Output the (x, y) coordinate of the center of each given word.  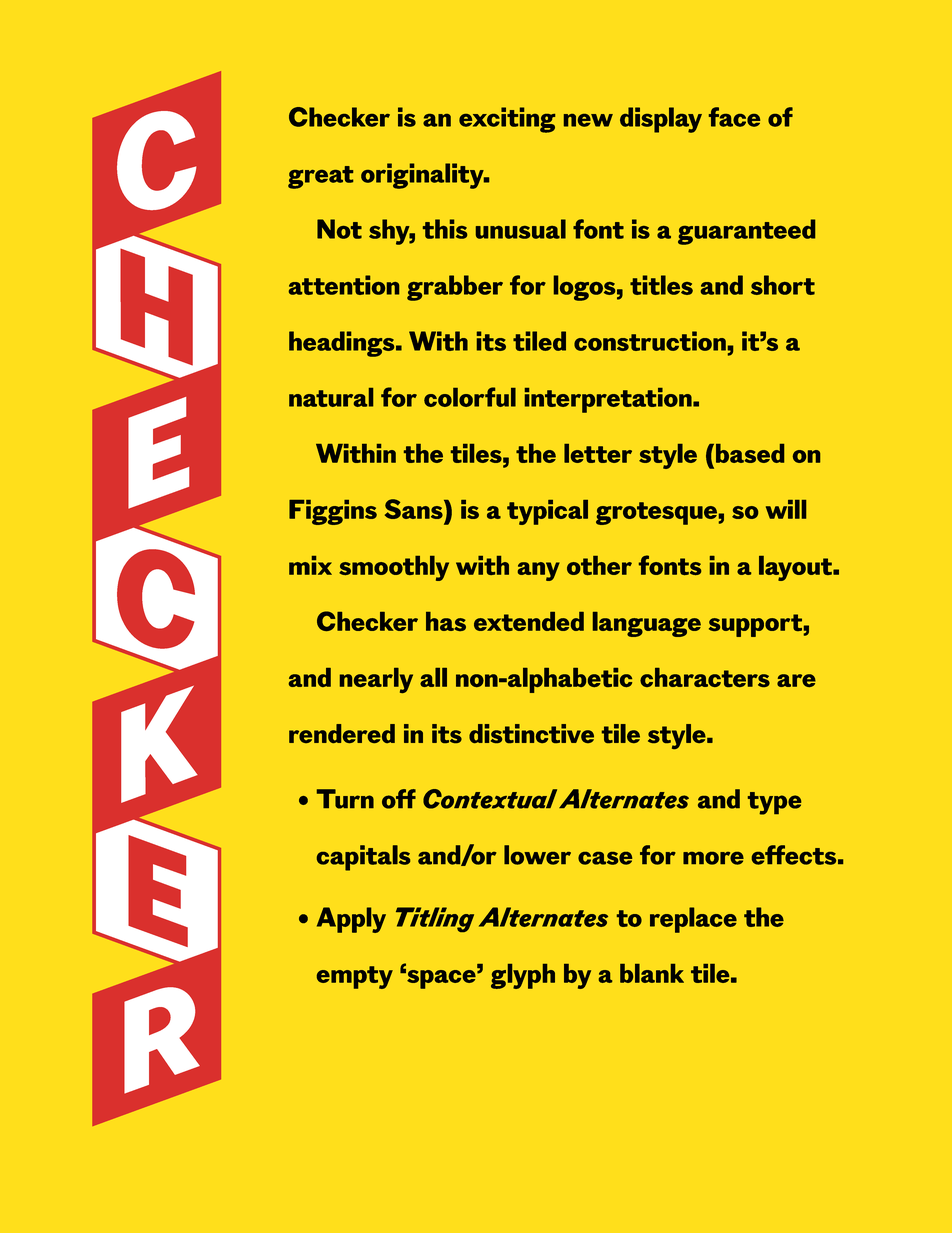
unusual (521, 229)
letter (598, 453)
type (774, 803)
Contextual (490, 799)
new (588, 120)
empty (355, 977)
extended (529, 621)
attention (344, 285)
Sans (415, 509)
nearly (376, 680)
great (320, 177)
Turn (345, 799)
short (783, 285)
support (755, 625)
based (750, 453)
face (734, 117)
